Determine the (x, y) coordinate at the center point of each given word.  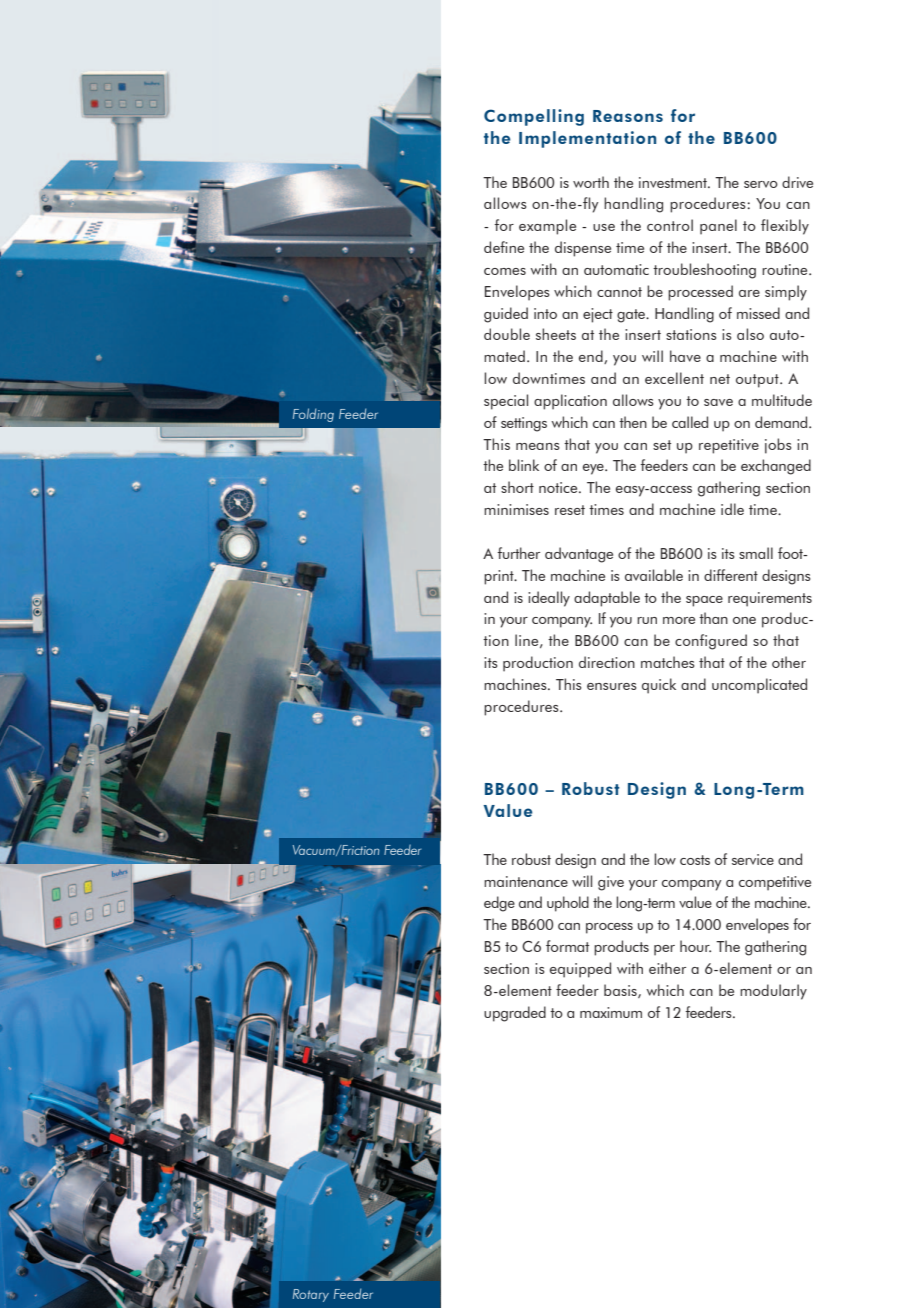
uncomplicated (759, 686)
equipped (580, 970)
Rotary (311, 1295)
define (504, 247)
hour (695, 946)
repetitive (729, 446)
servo (761, 184)
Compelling (534, 117)
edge (499, 904)
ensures (612, 686)
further (518, 553)
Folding (313, 415)
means (538, 446)
